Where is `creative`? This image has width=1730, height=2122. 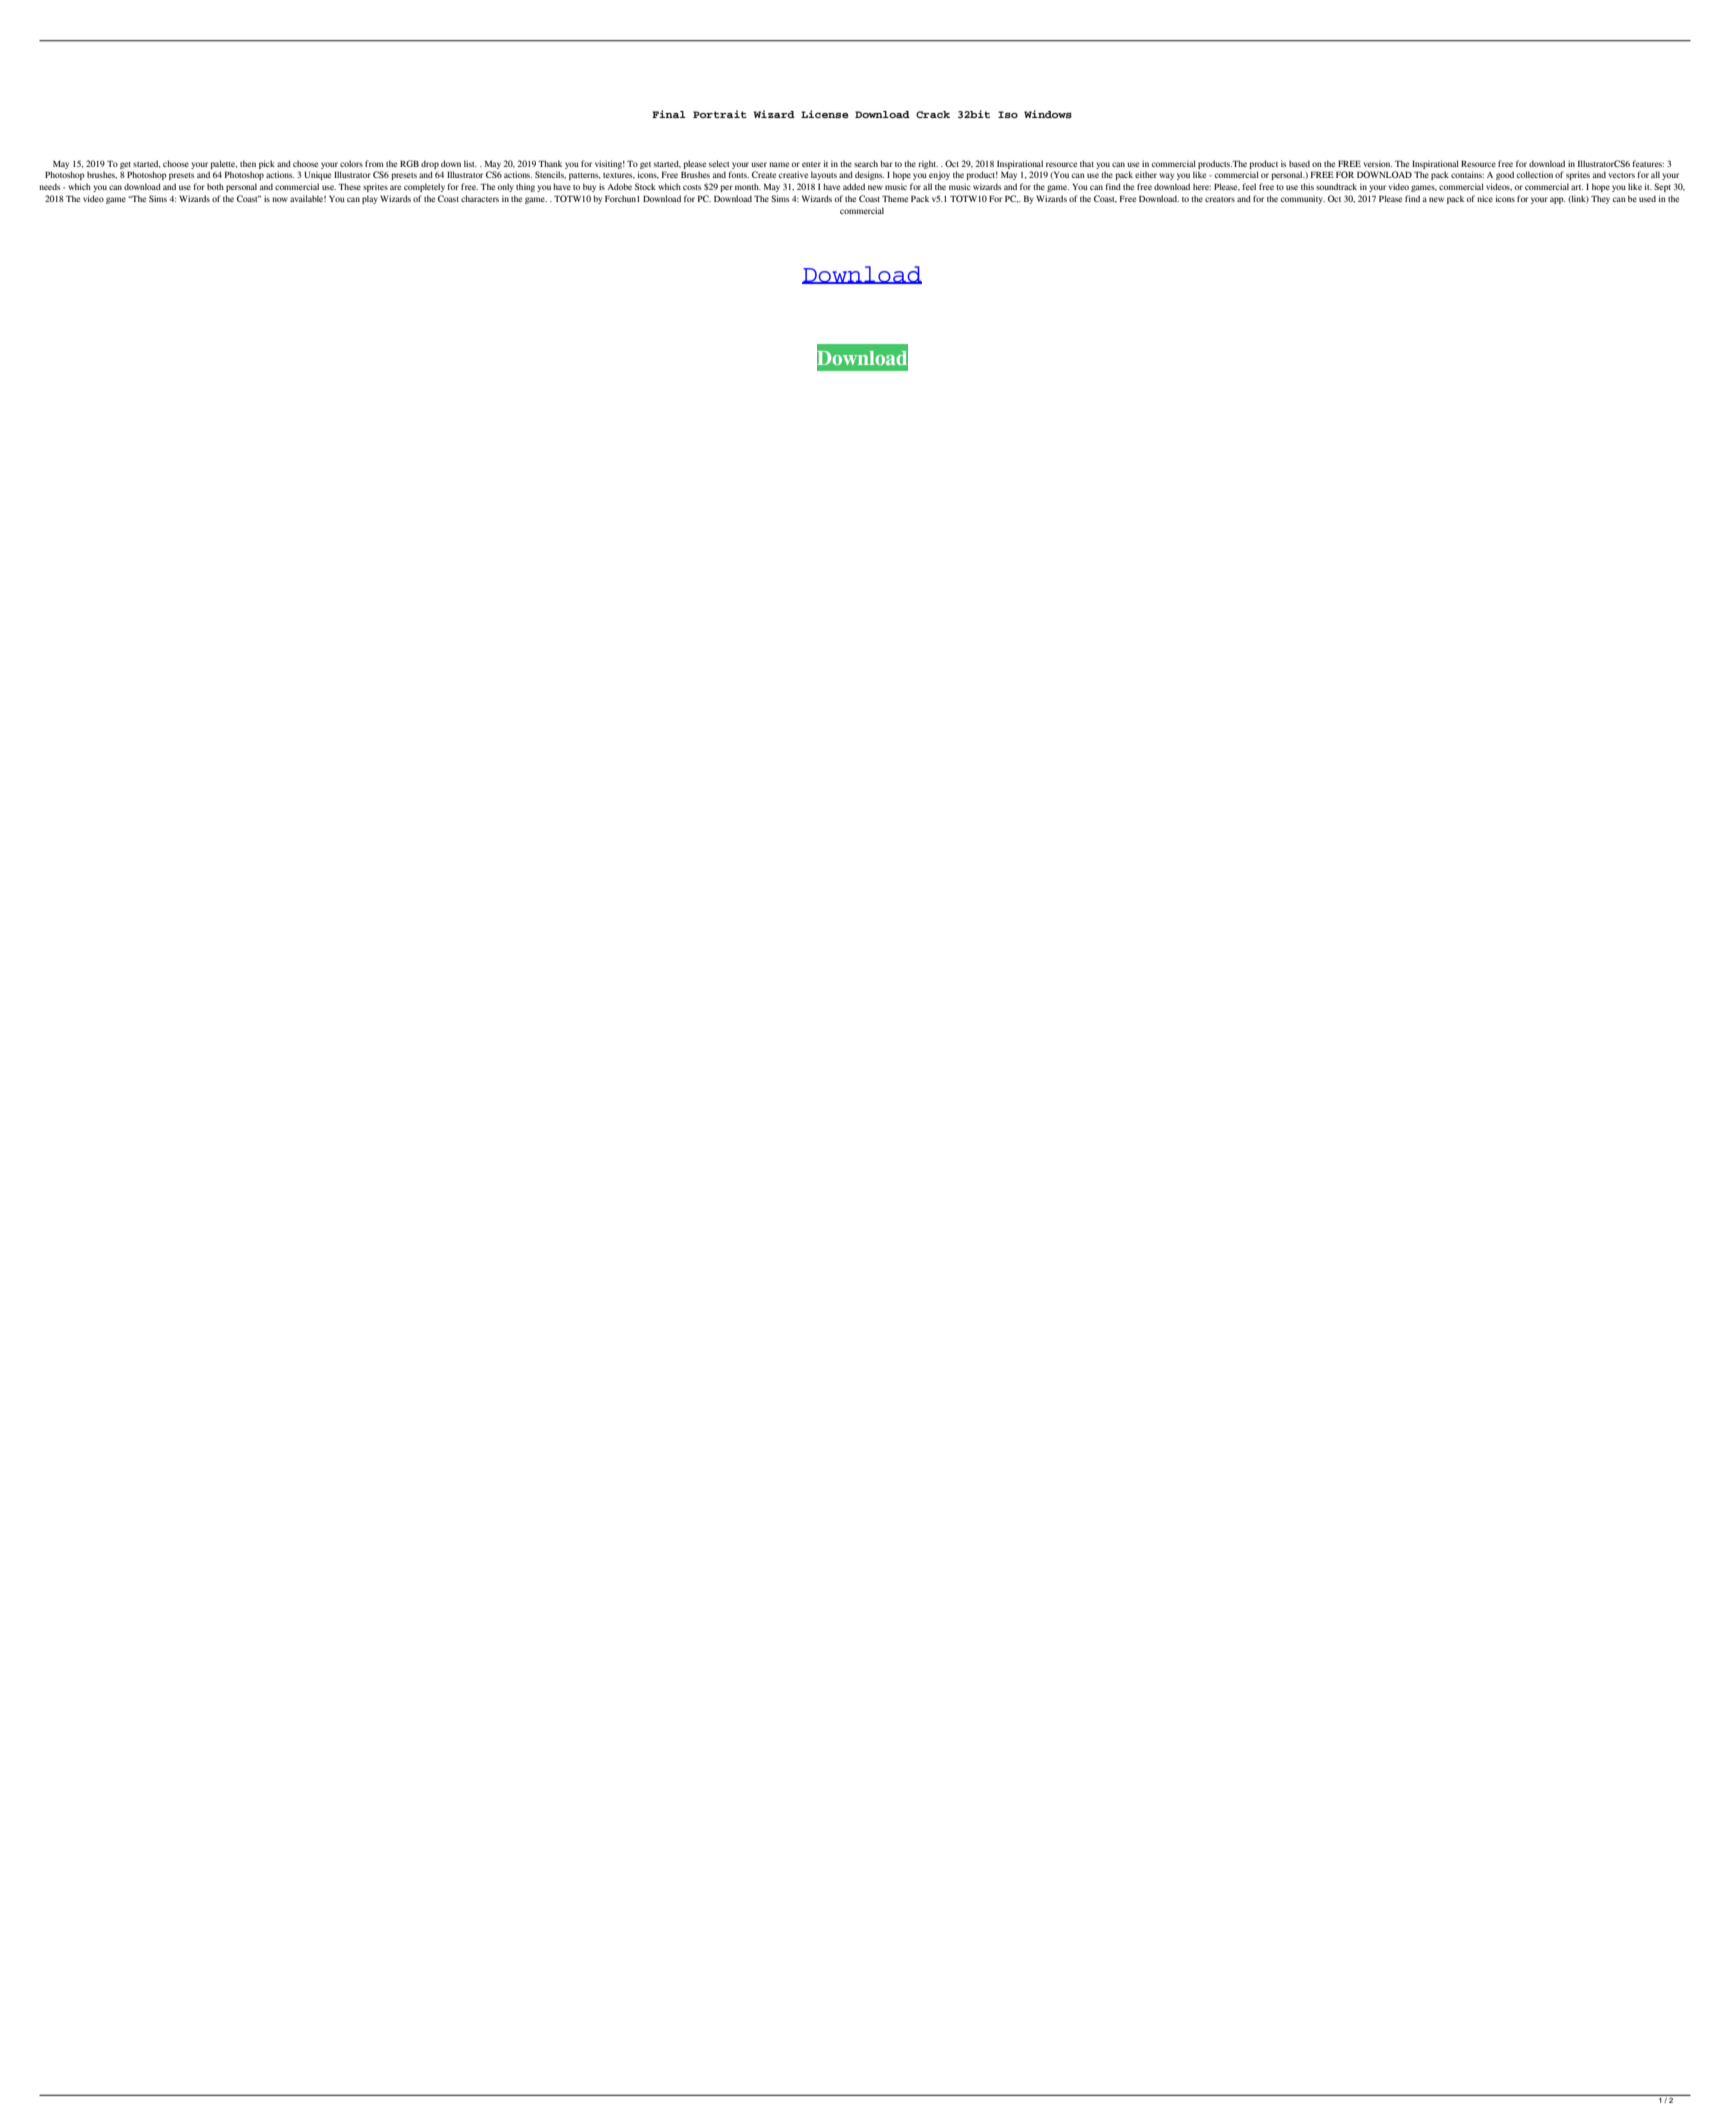 creative is located at coordinates (793, 174).
